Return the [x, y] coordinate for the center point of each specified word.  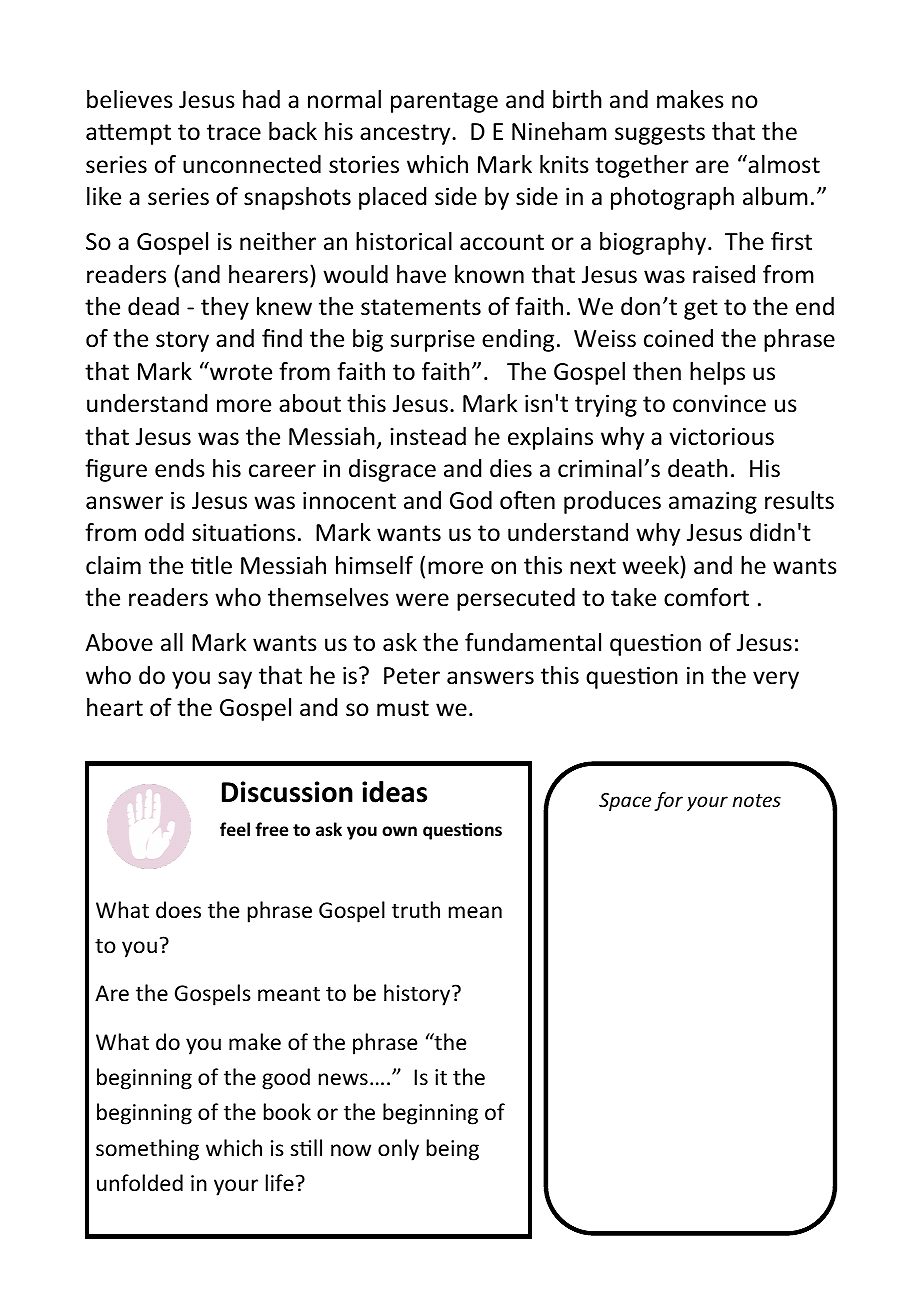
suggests [660, 134]
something [147, 1150]
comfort [706, 597]
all [172, 642]
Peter [412, 676]
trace [234, 132]
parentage [444, 102]
